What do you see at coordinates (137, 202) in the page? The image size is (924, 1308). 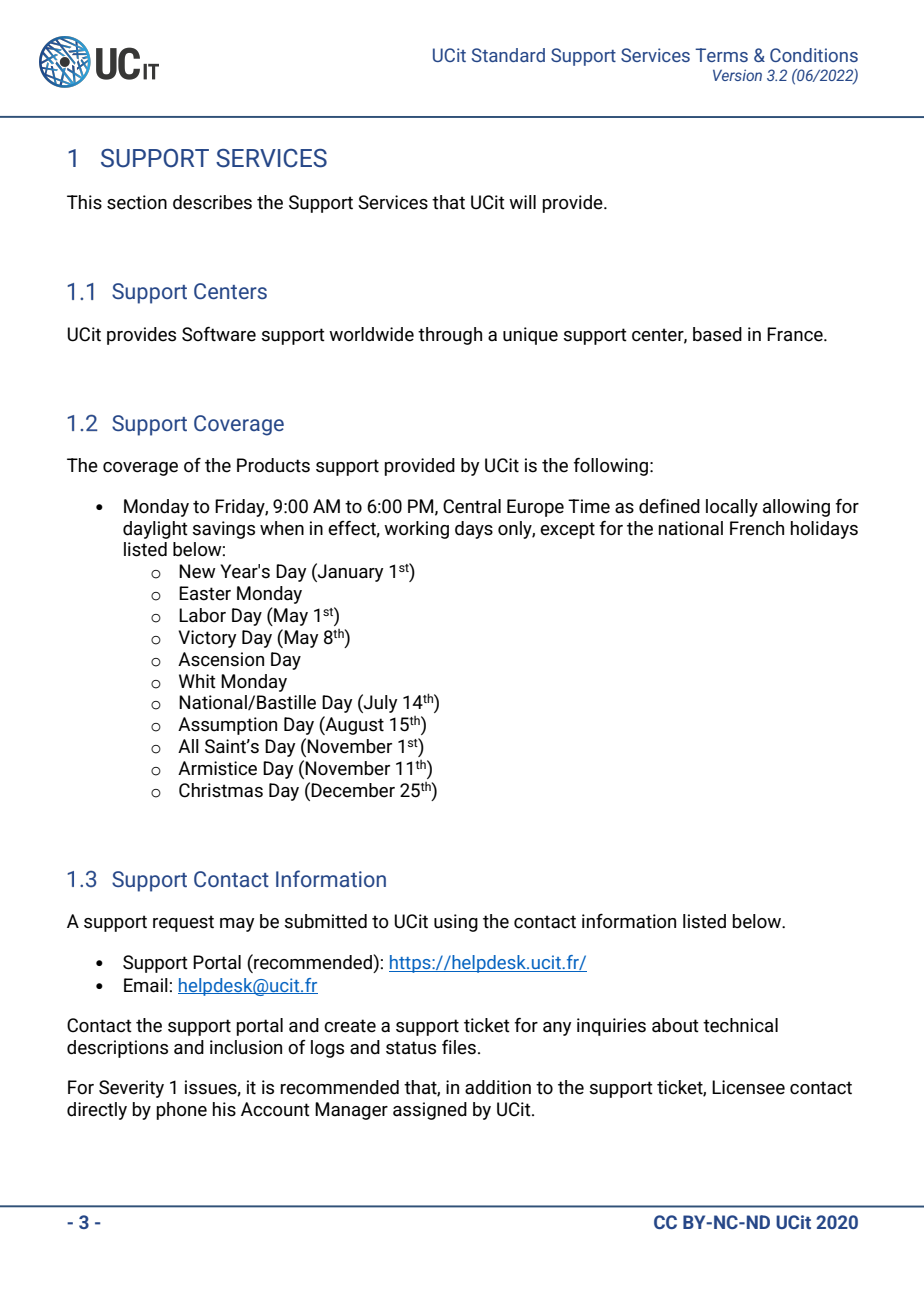 I see `section` at bounding box center [137, 202].
